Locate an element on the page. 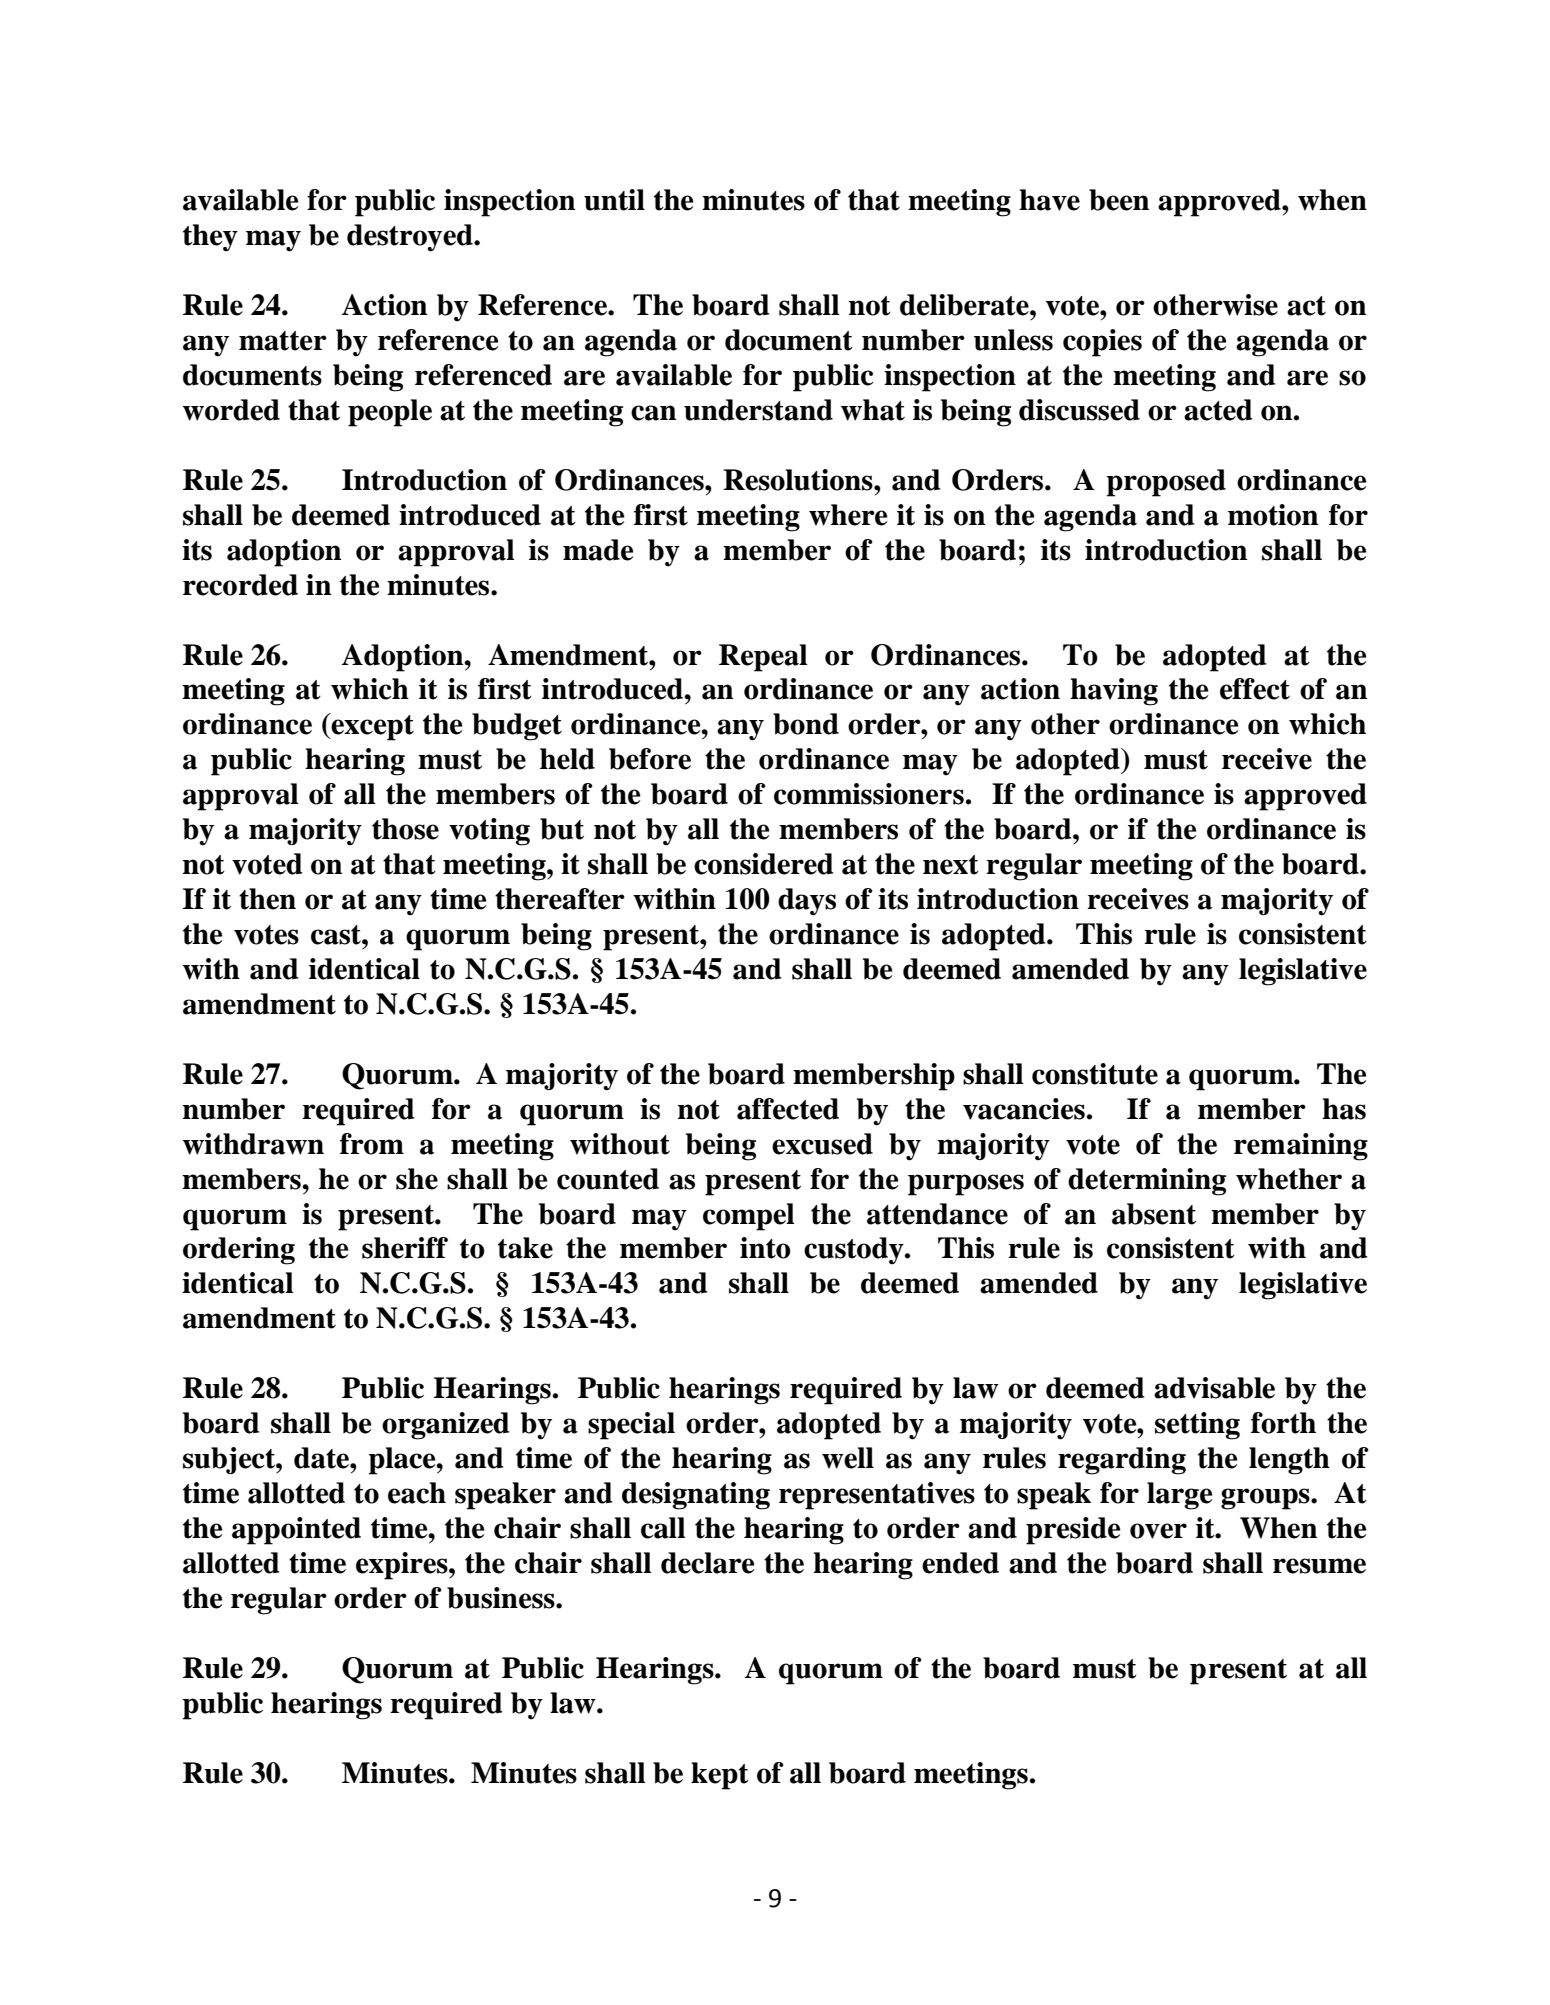 Image resolution: width=1550 pixels, height=2005 pixels. bond is located at coordinates (806, 724).
